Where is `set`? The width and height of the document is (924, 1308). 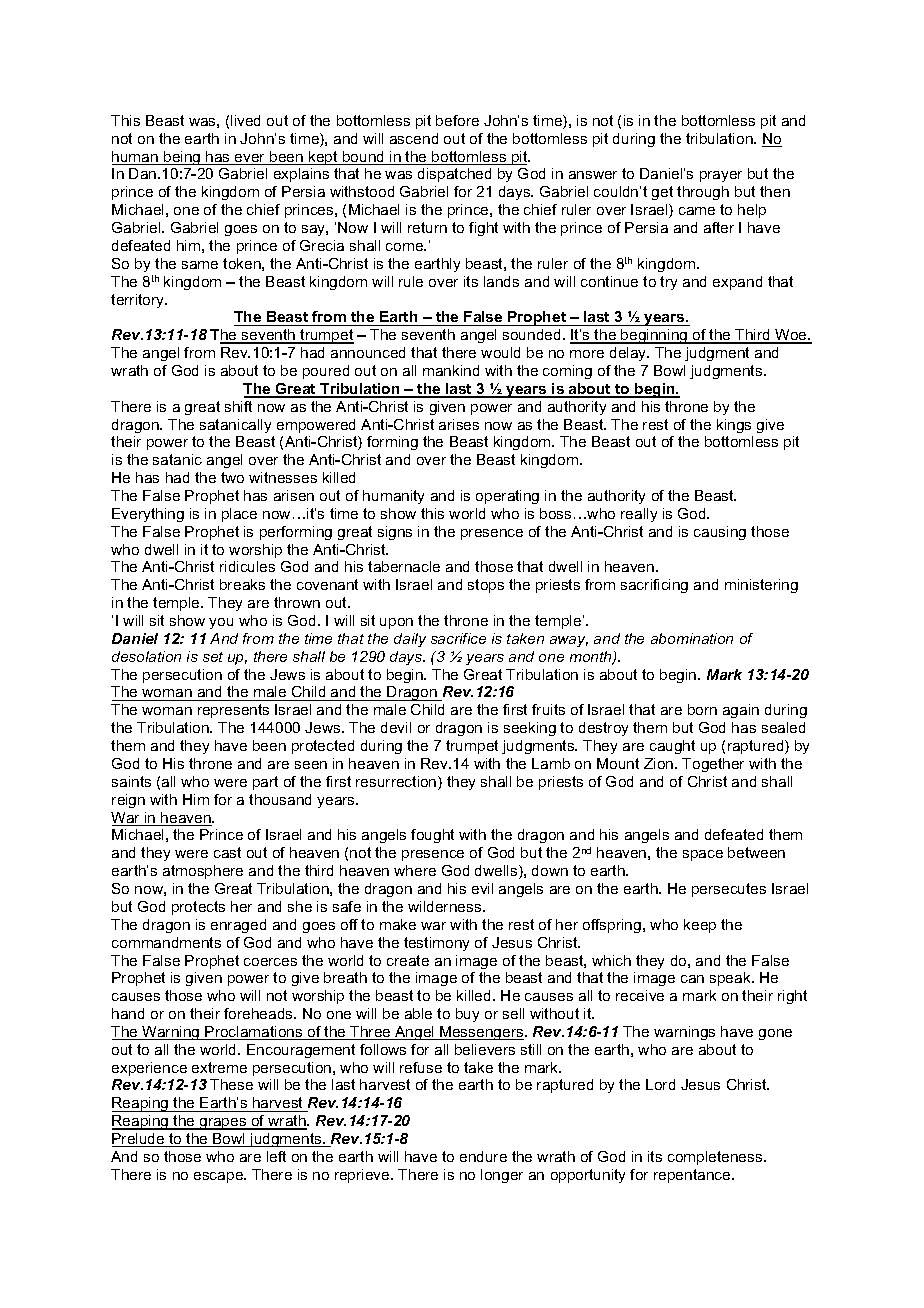
set is located at coordinates (213, 657).
